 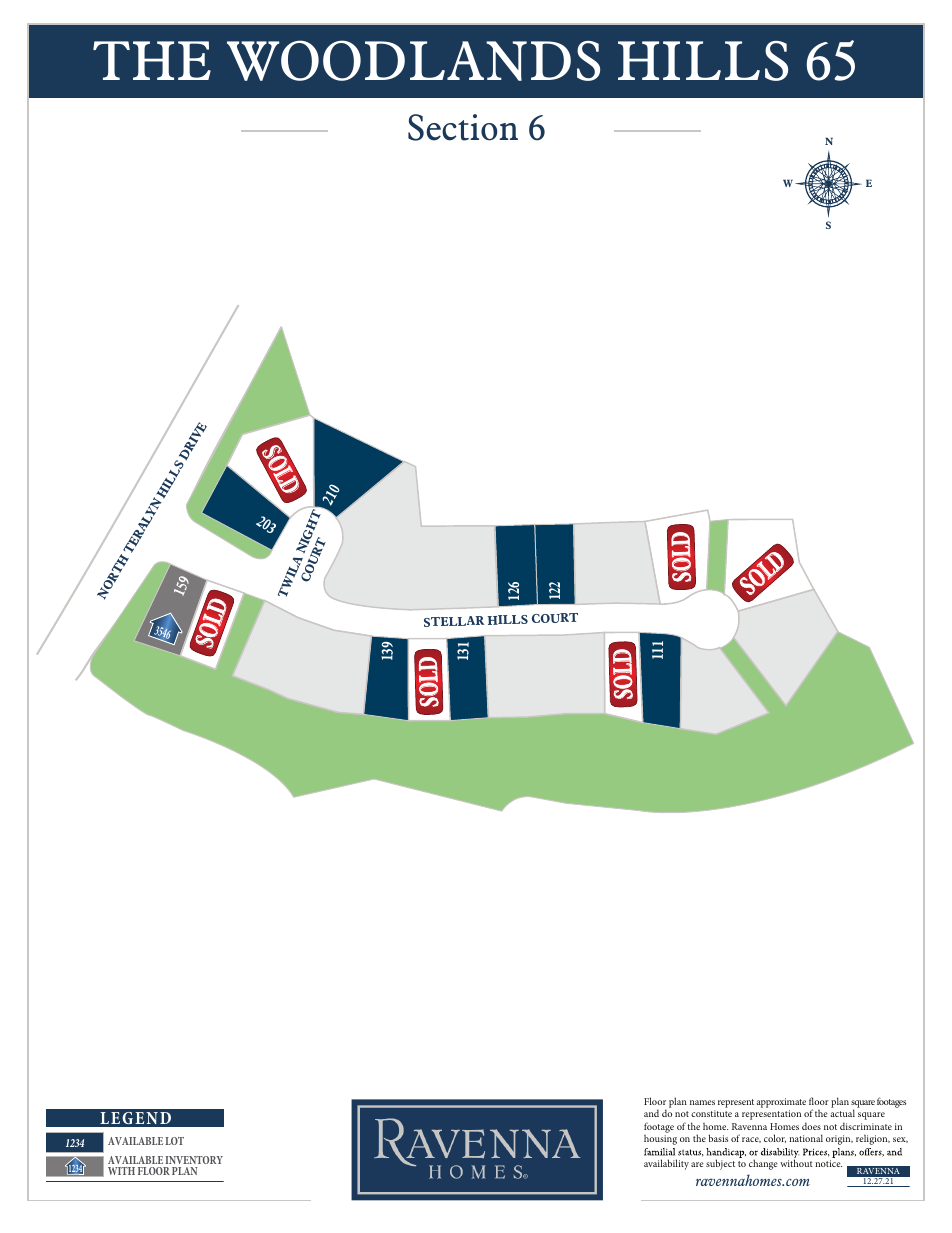 I want to click on actual, so click(x=843, y=1113).
